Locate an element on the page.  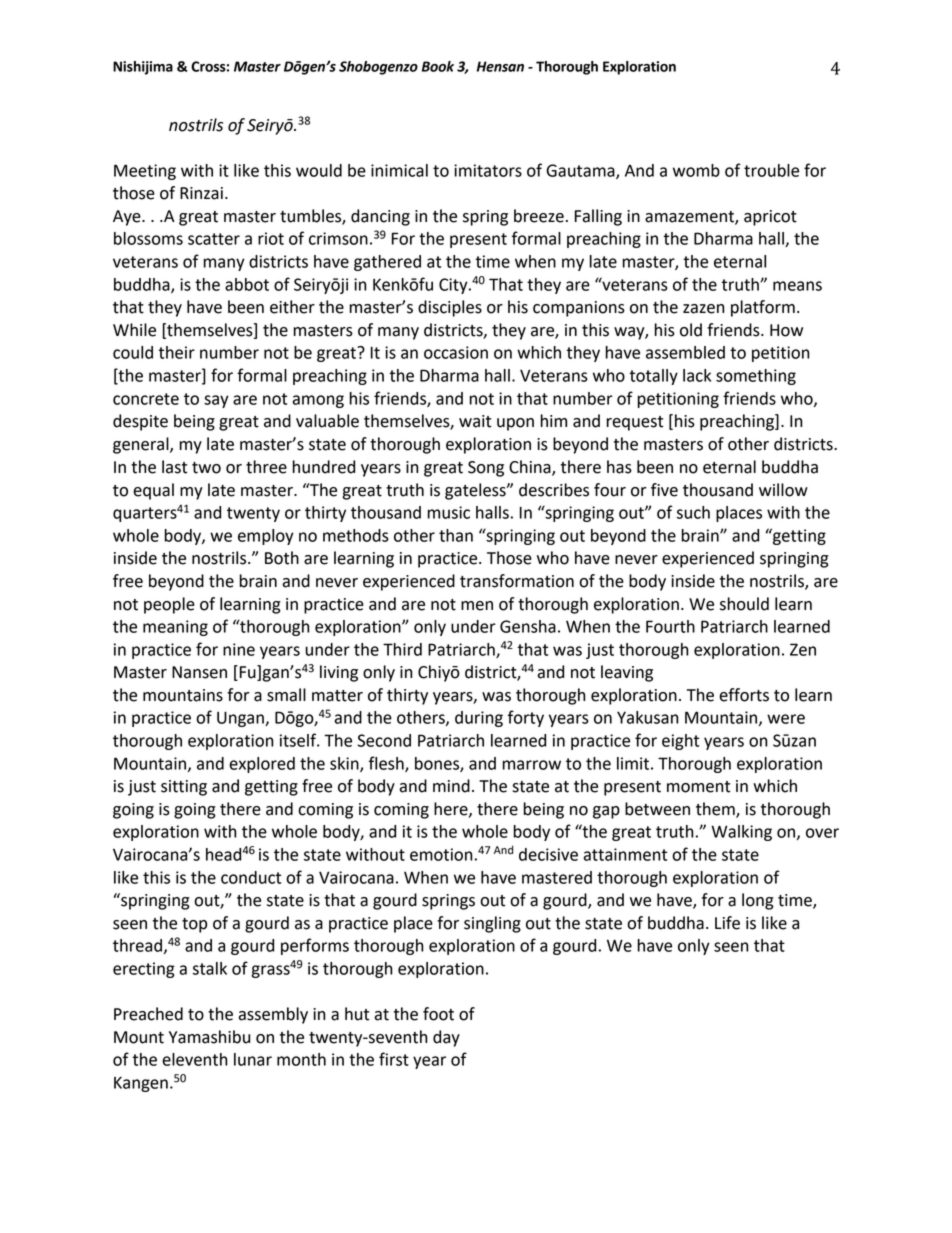
Book is located at coordinates (437, 66).
